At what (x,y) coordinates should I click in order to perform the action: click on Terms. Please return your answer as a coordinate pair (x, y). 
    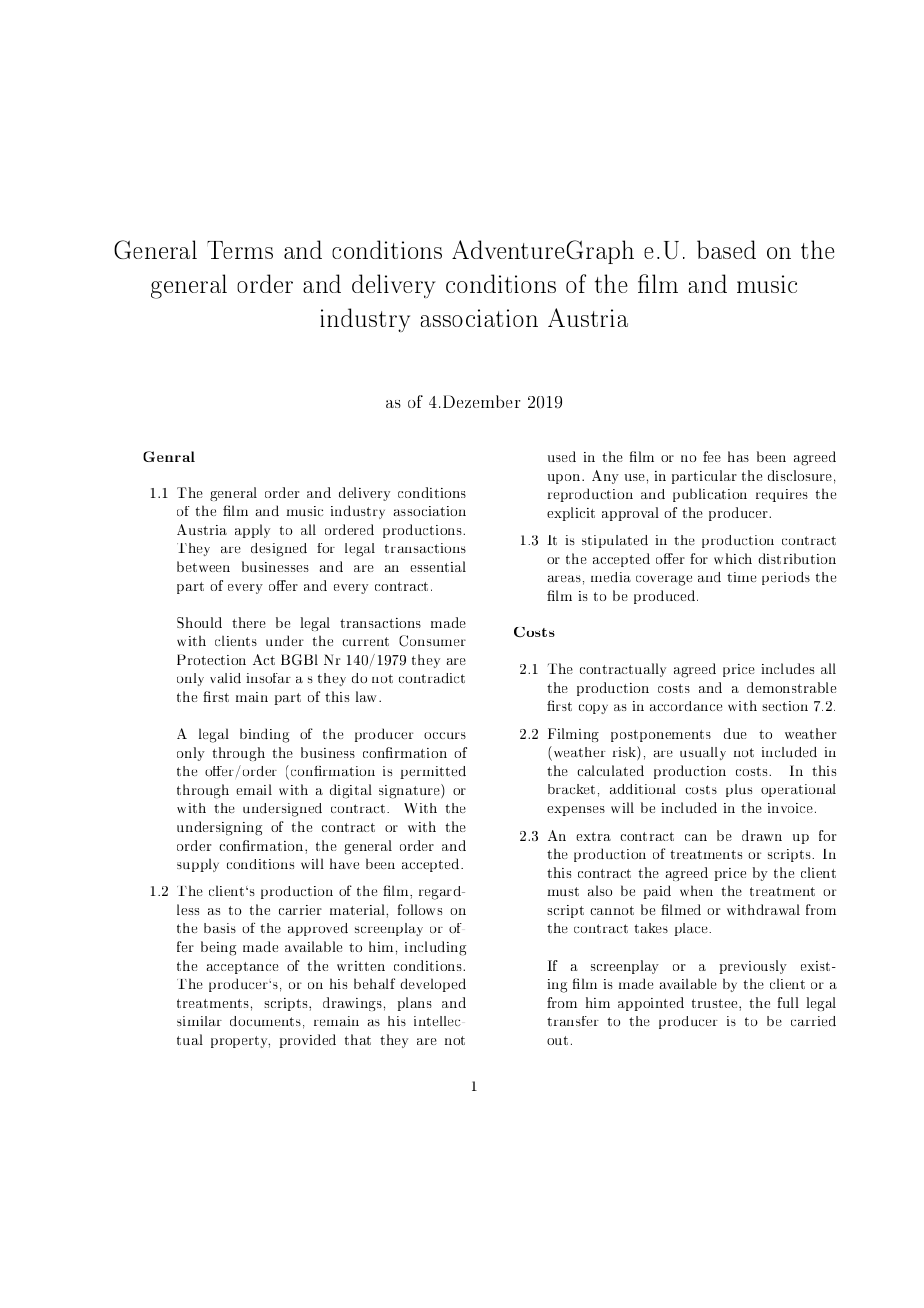
    Looking at the image, I should click on (240, 250).
